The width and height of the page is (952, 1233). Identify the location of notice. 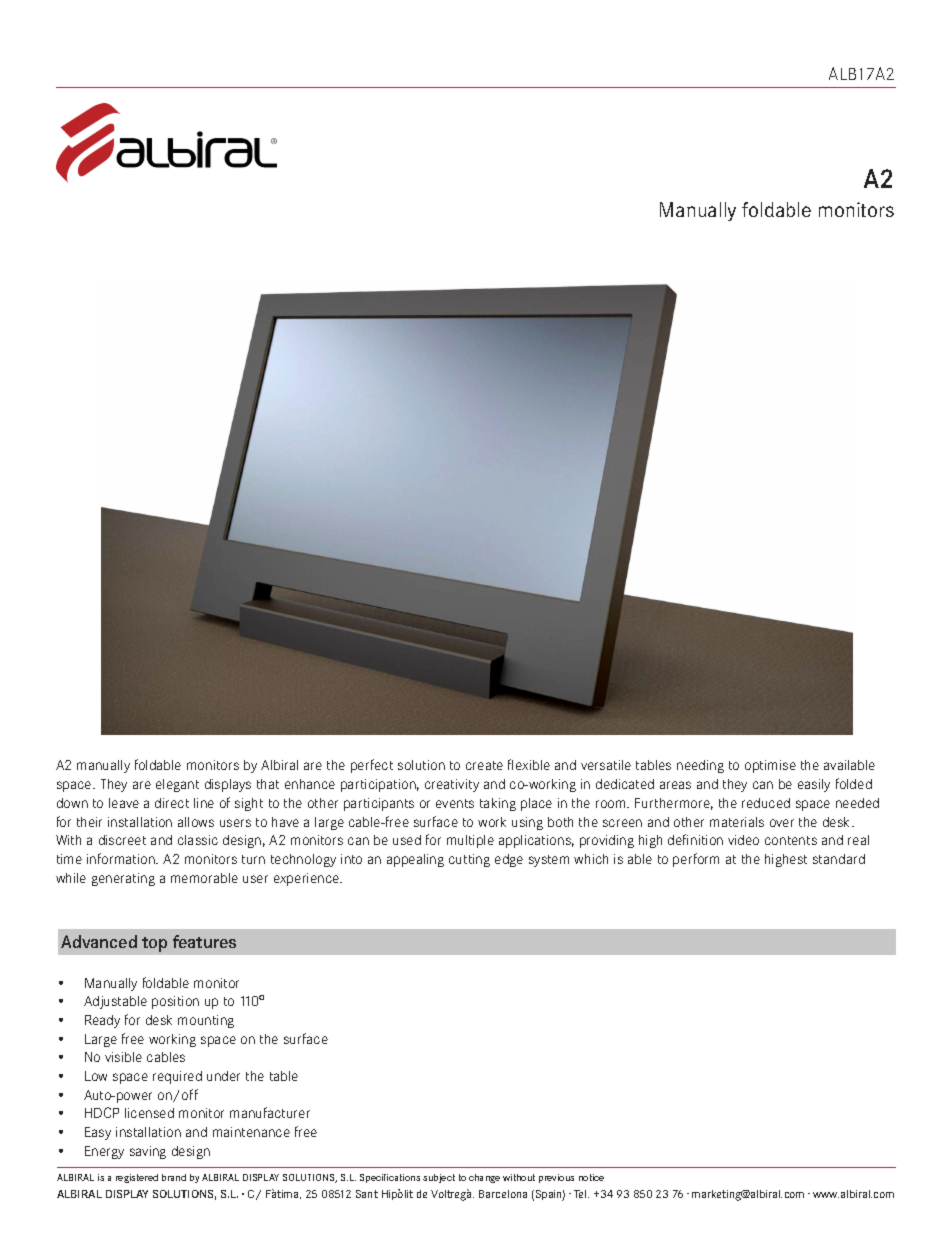
(591, 1177).
